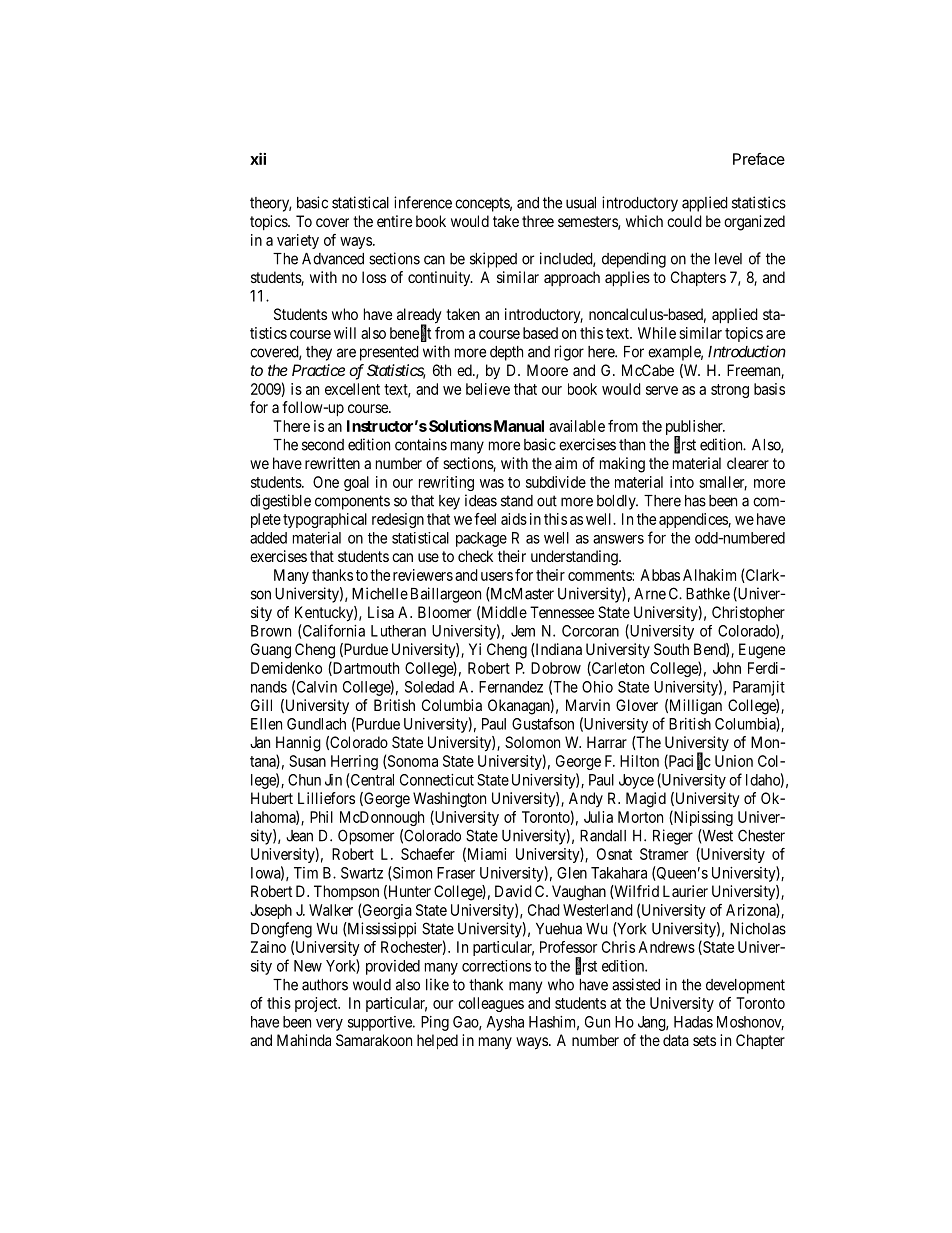 The height and width of the page is (1233, 952). I want to click on could, so click(684, 221).
